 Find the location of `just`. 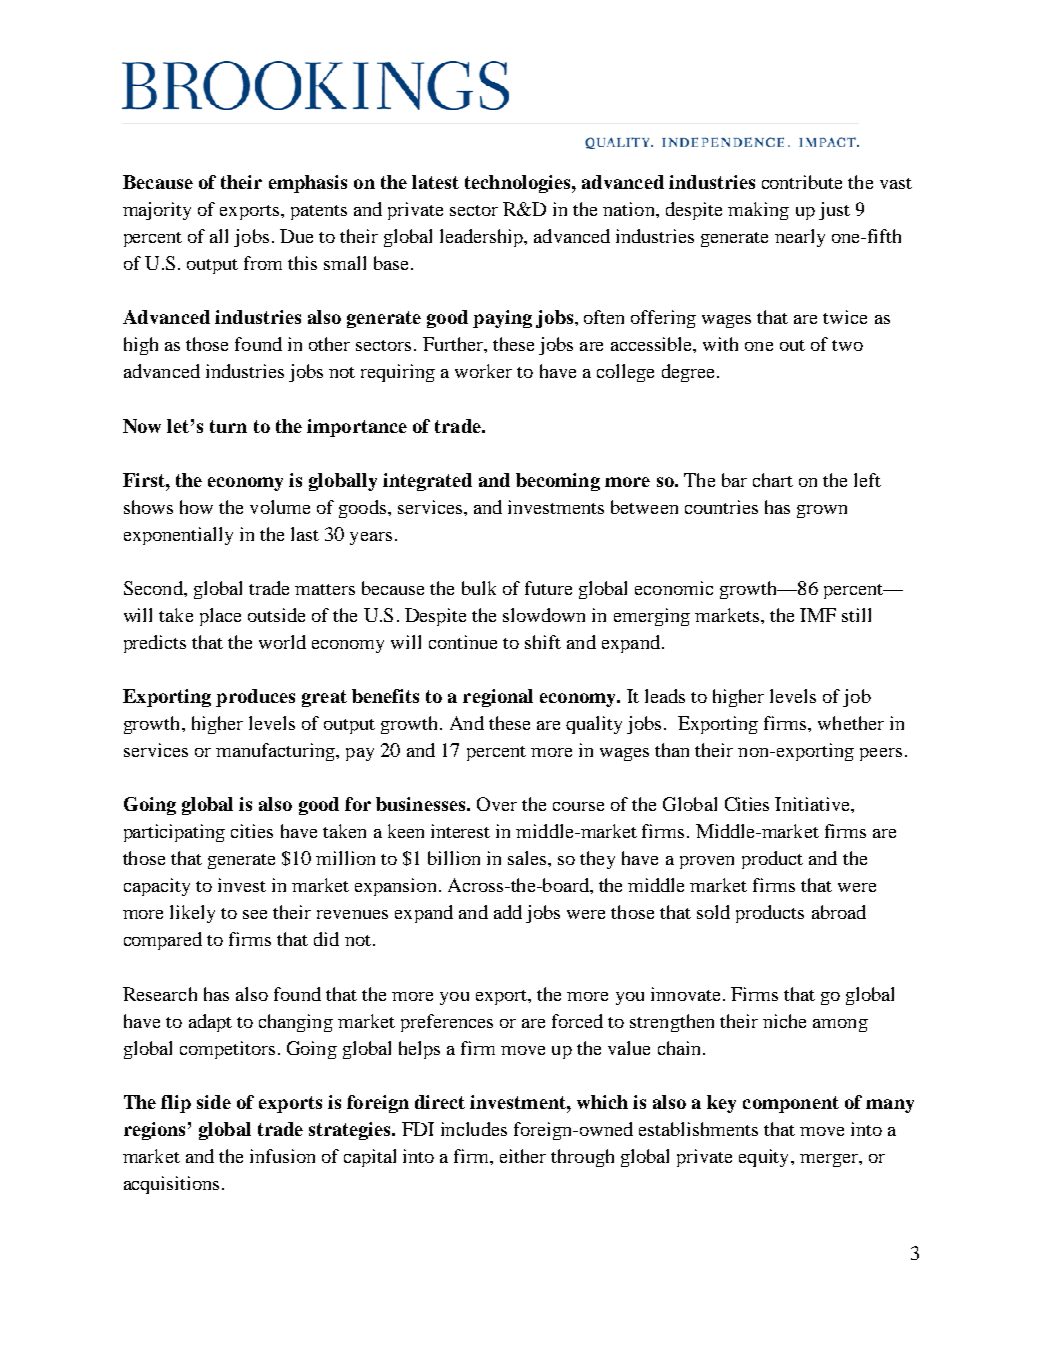

just is located at coordinates (834, 211).
